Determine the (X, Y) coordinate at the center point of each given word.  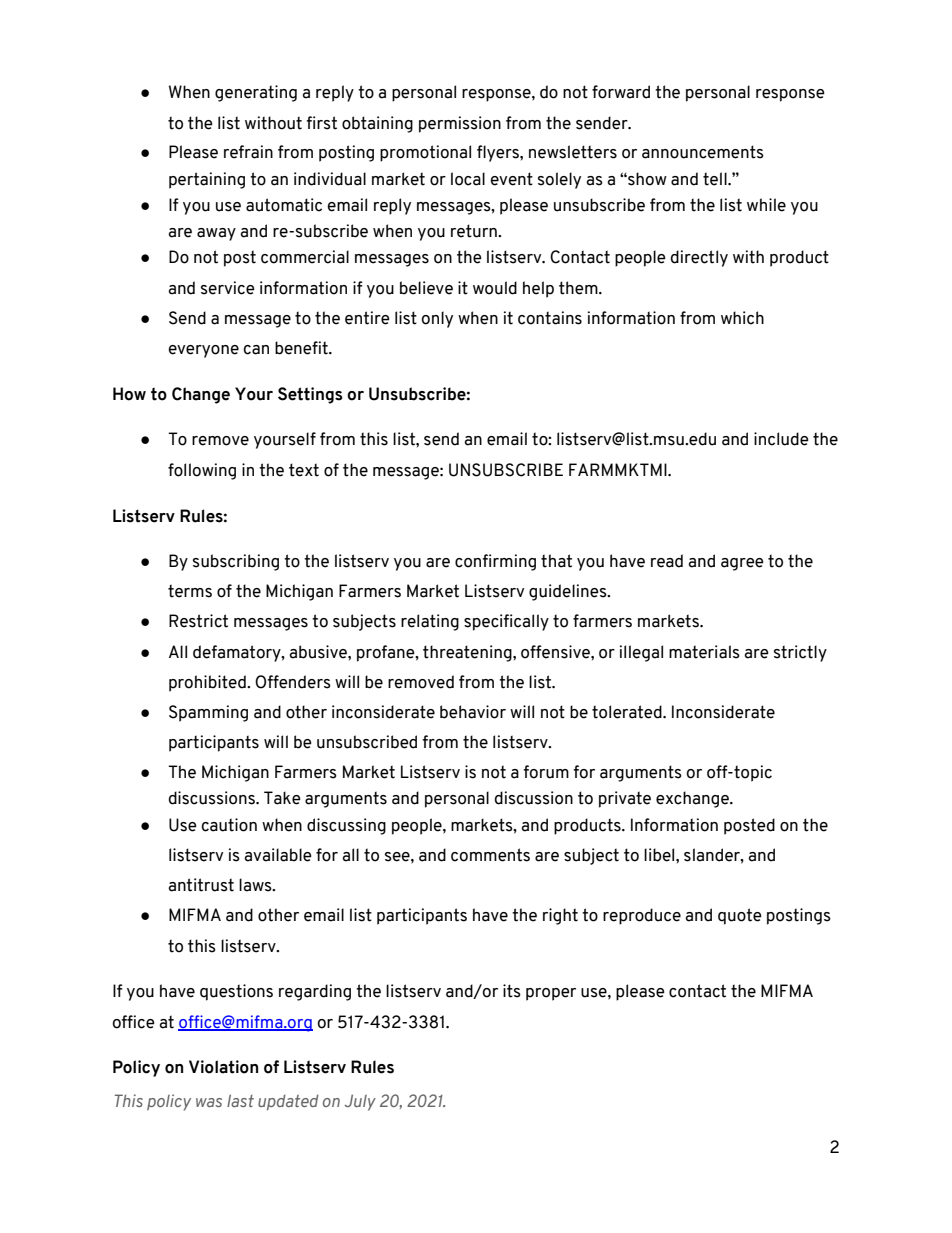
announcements (703, 152)
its (512, 991)
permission (460, 124)
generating (256, 93)
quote (740, 916)
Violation (223, 1067)
